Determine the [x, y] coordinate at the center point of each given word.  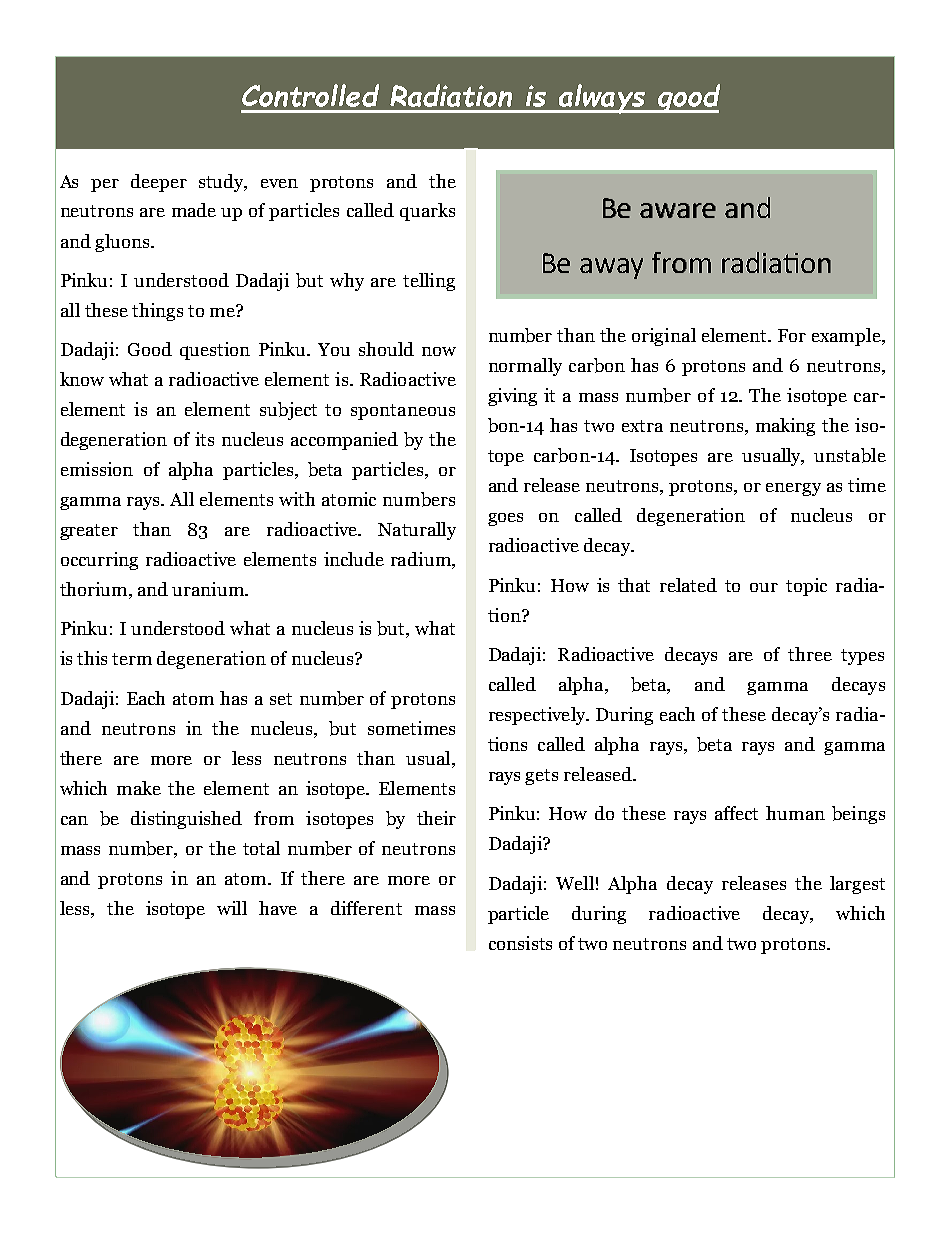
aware [678, 210]
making [785, 427]
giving [512, 397]
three [810, 654]
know [82, 379]
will [232, 908]
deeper [159, 183]
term [132, 659]
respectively [538, 716]
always [602, 99]
